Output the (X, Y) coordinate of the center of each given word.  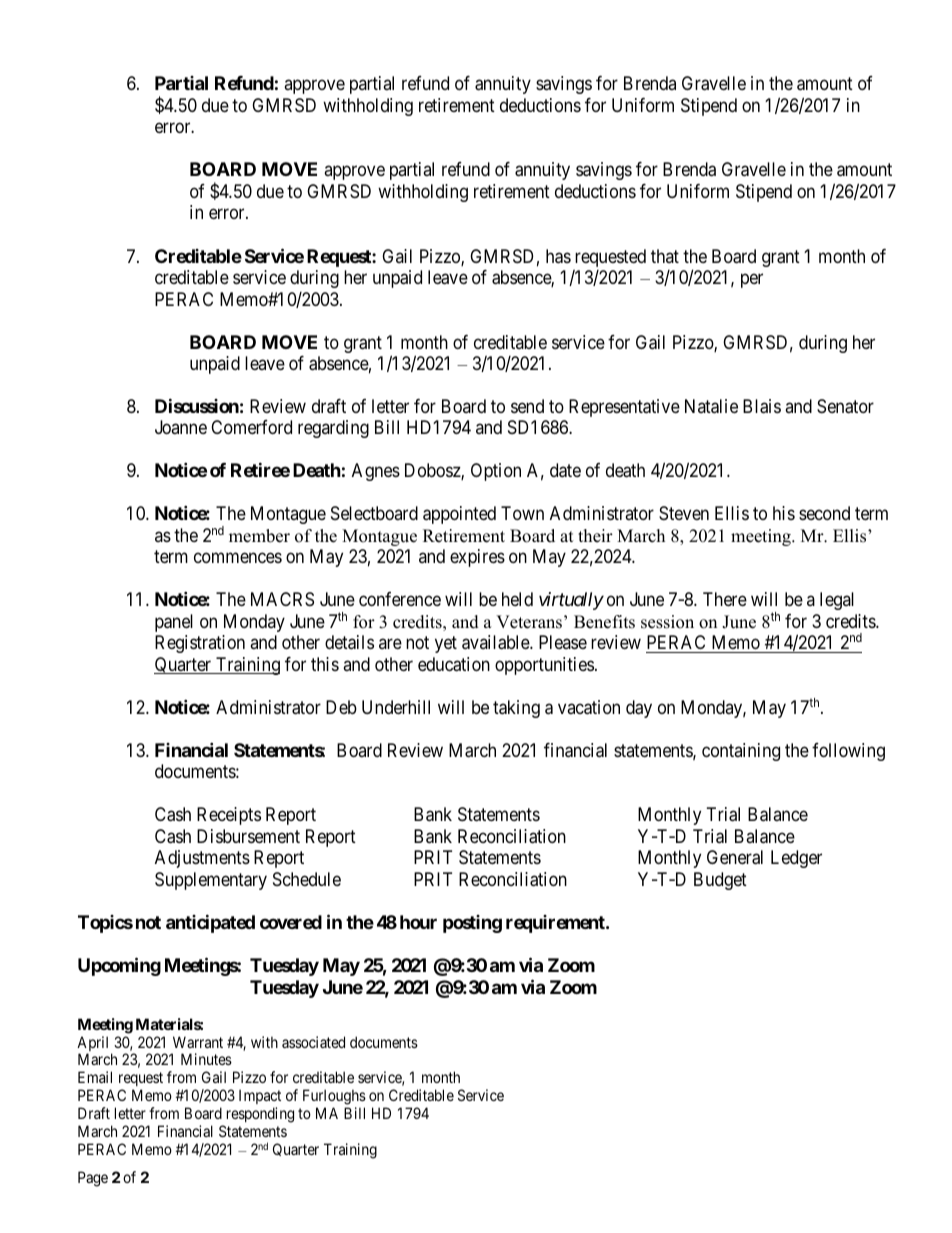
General (735, 857)
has (558, 256)
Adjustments (202, 859)
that (665, 256)
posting (472, 924)
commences (238, 558)
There (725, 599)
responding (260, 1115)
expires (477, 558)
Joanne (181, 427)
